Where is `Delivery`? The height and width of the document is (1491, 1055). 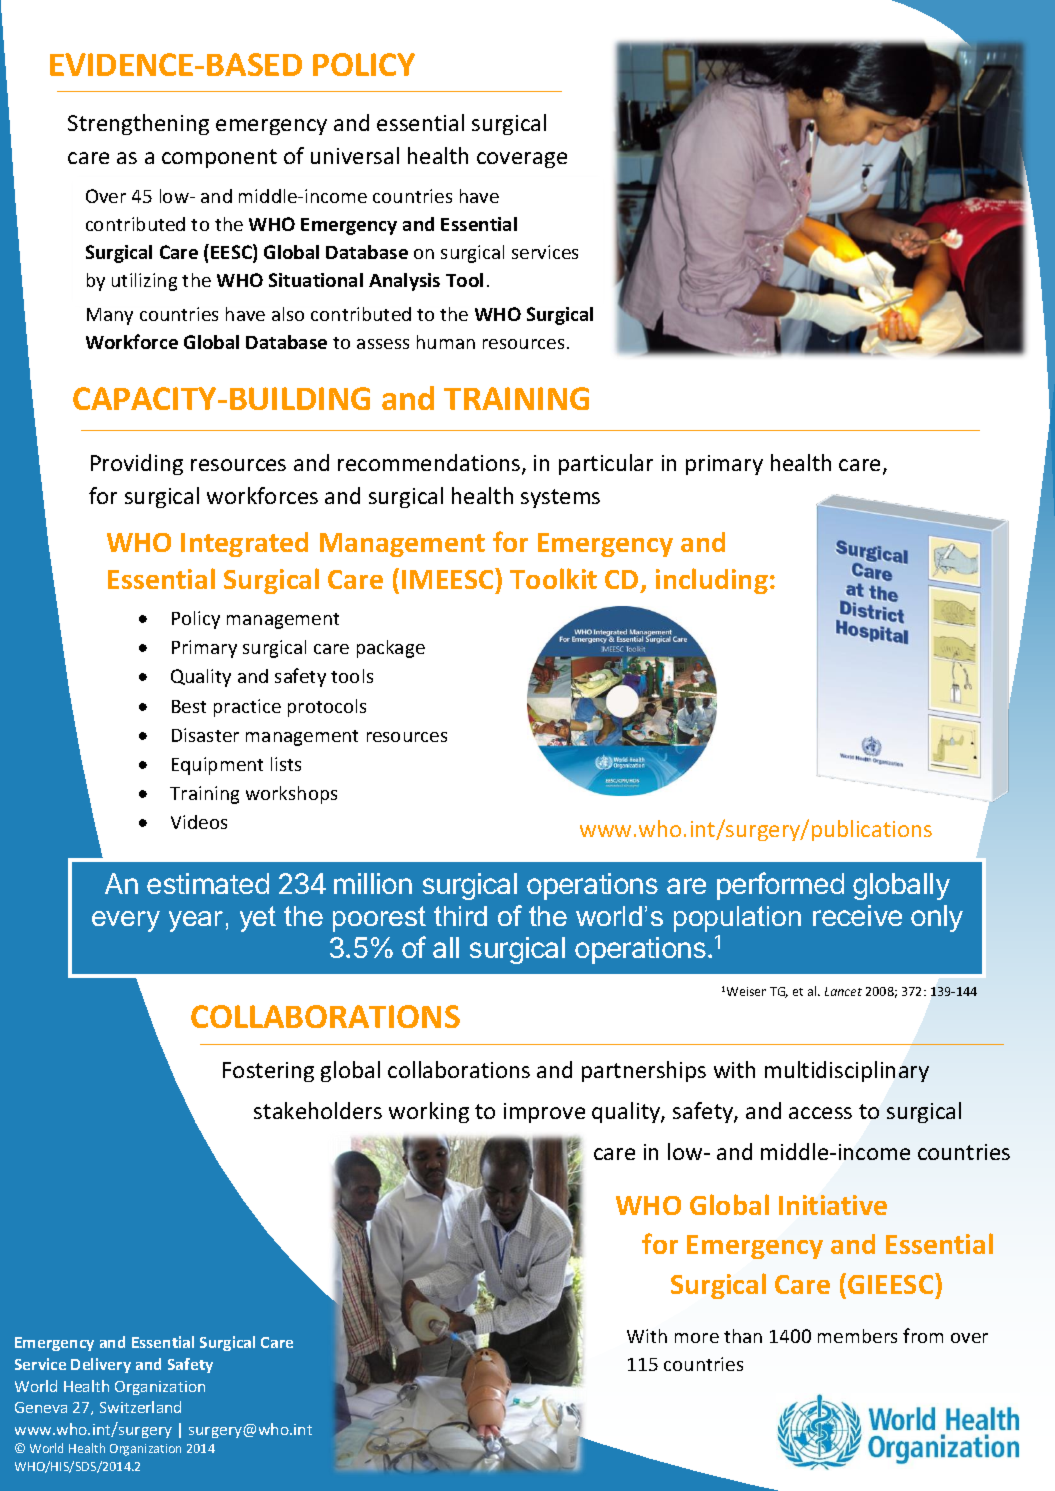
Delivery is located at coordinates (101, 1365).
